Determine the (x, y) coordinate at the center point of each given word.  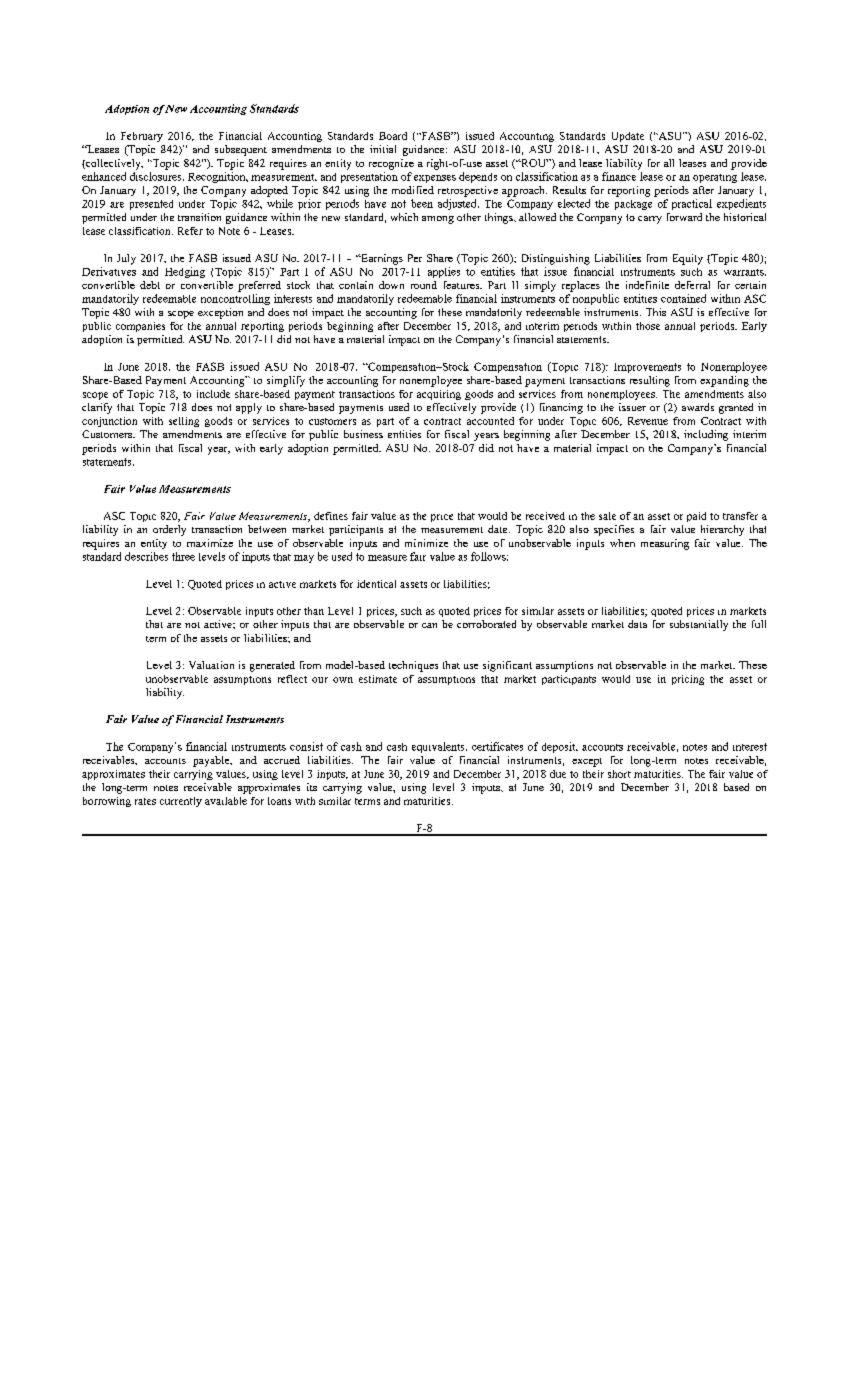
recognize (391, 164)
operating (715, 178)
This (656, 312)
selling (184, 422)
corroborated (486, 624)
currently (181, 802)
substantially (699, 625)
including (706, 435)
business (363, 434)
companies (140, 327)
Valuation (211, 665)
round (424, 285)
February (142, 137)
